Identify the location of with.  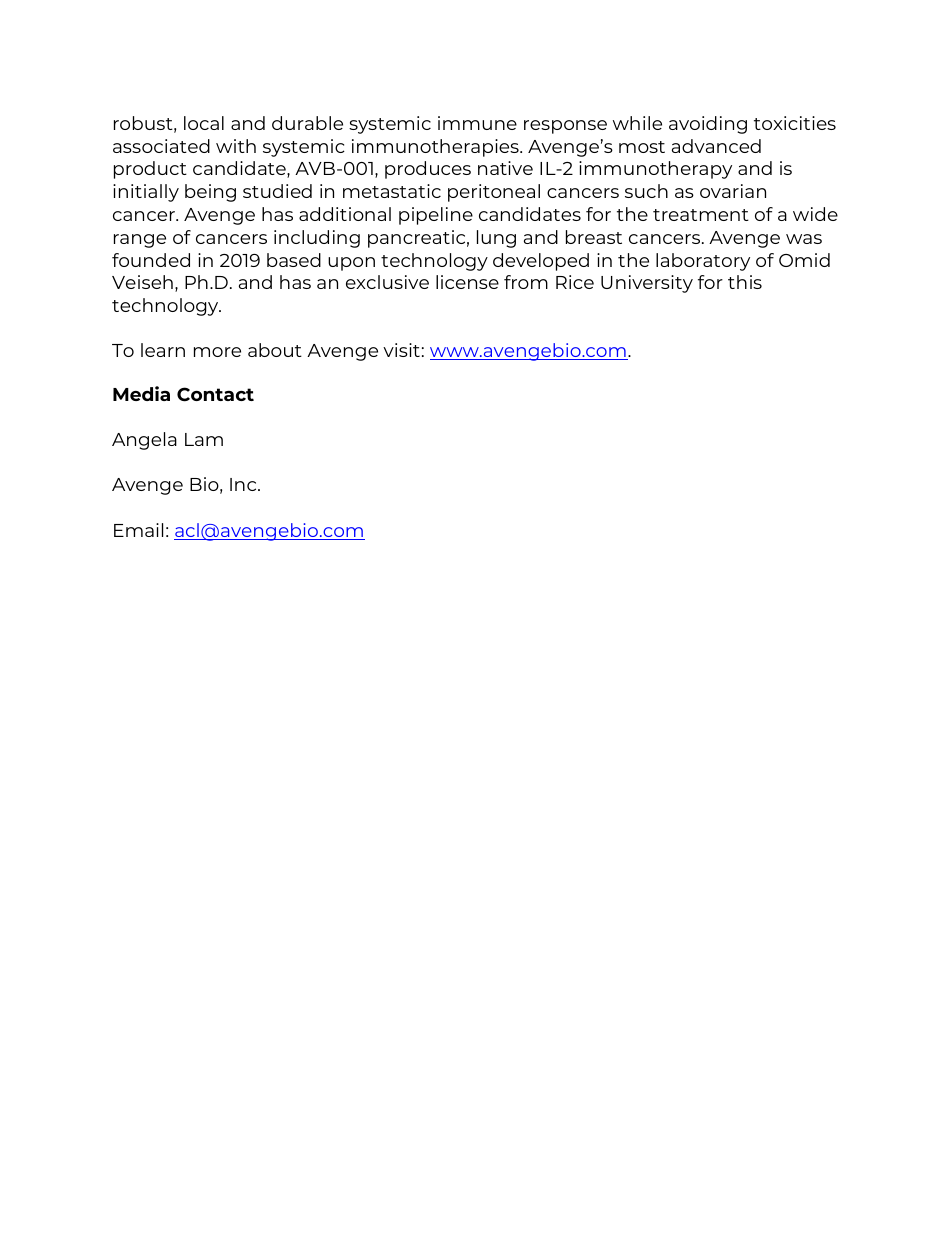
(236, 146).
